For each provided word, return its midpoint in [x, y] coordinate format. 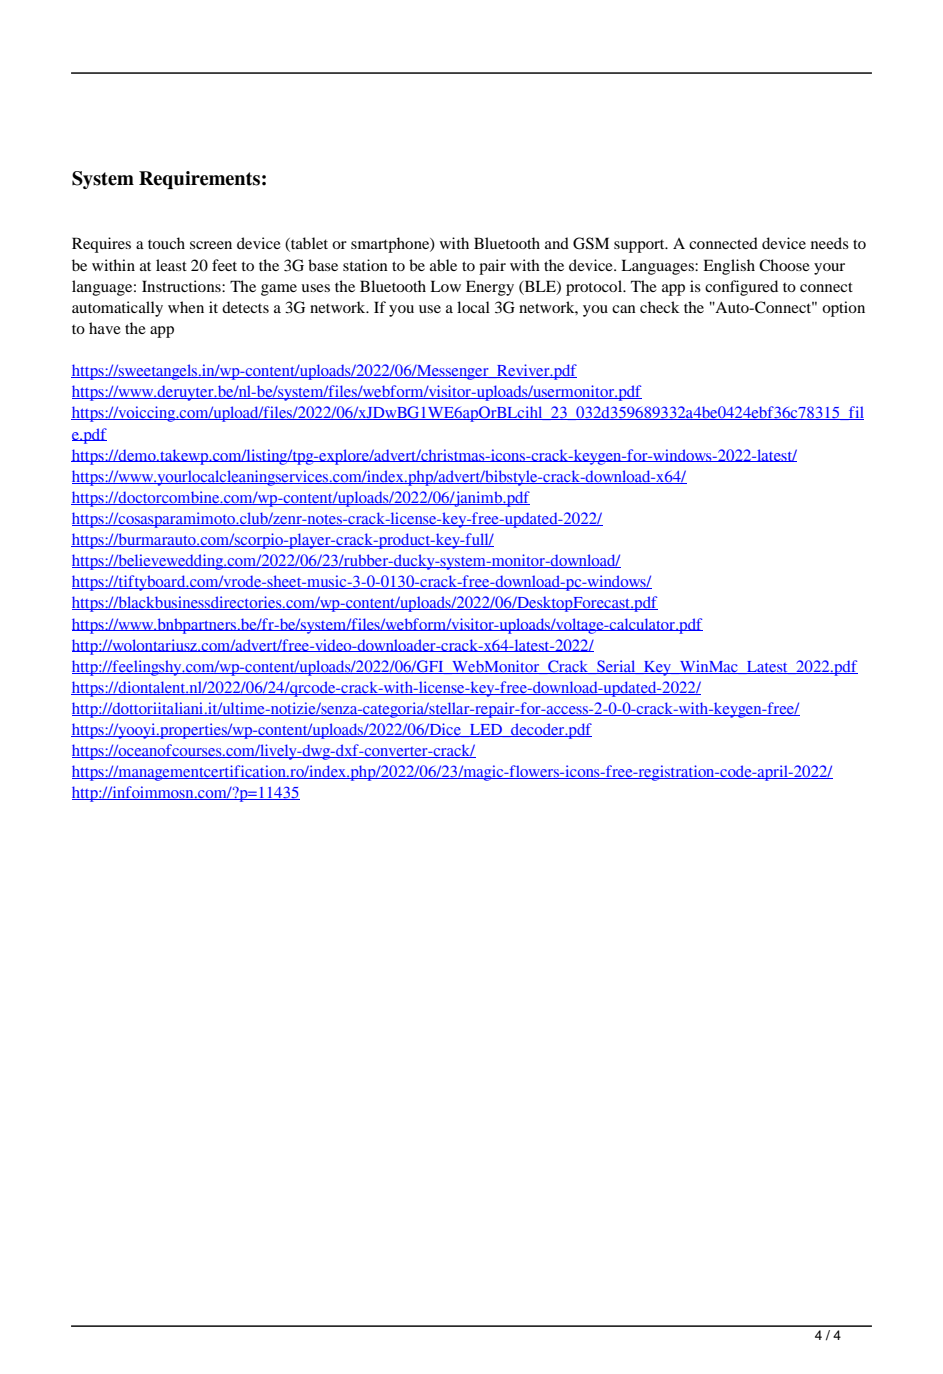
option [843, 309]
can [624, 309]
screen [211, 245]
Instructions [182, 286]
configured [741, 288]
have [105, 328]
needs [830, 243]
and [557, 243]
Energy [490, 288]
